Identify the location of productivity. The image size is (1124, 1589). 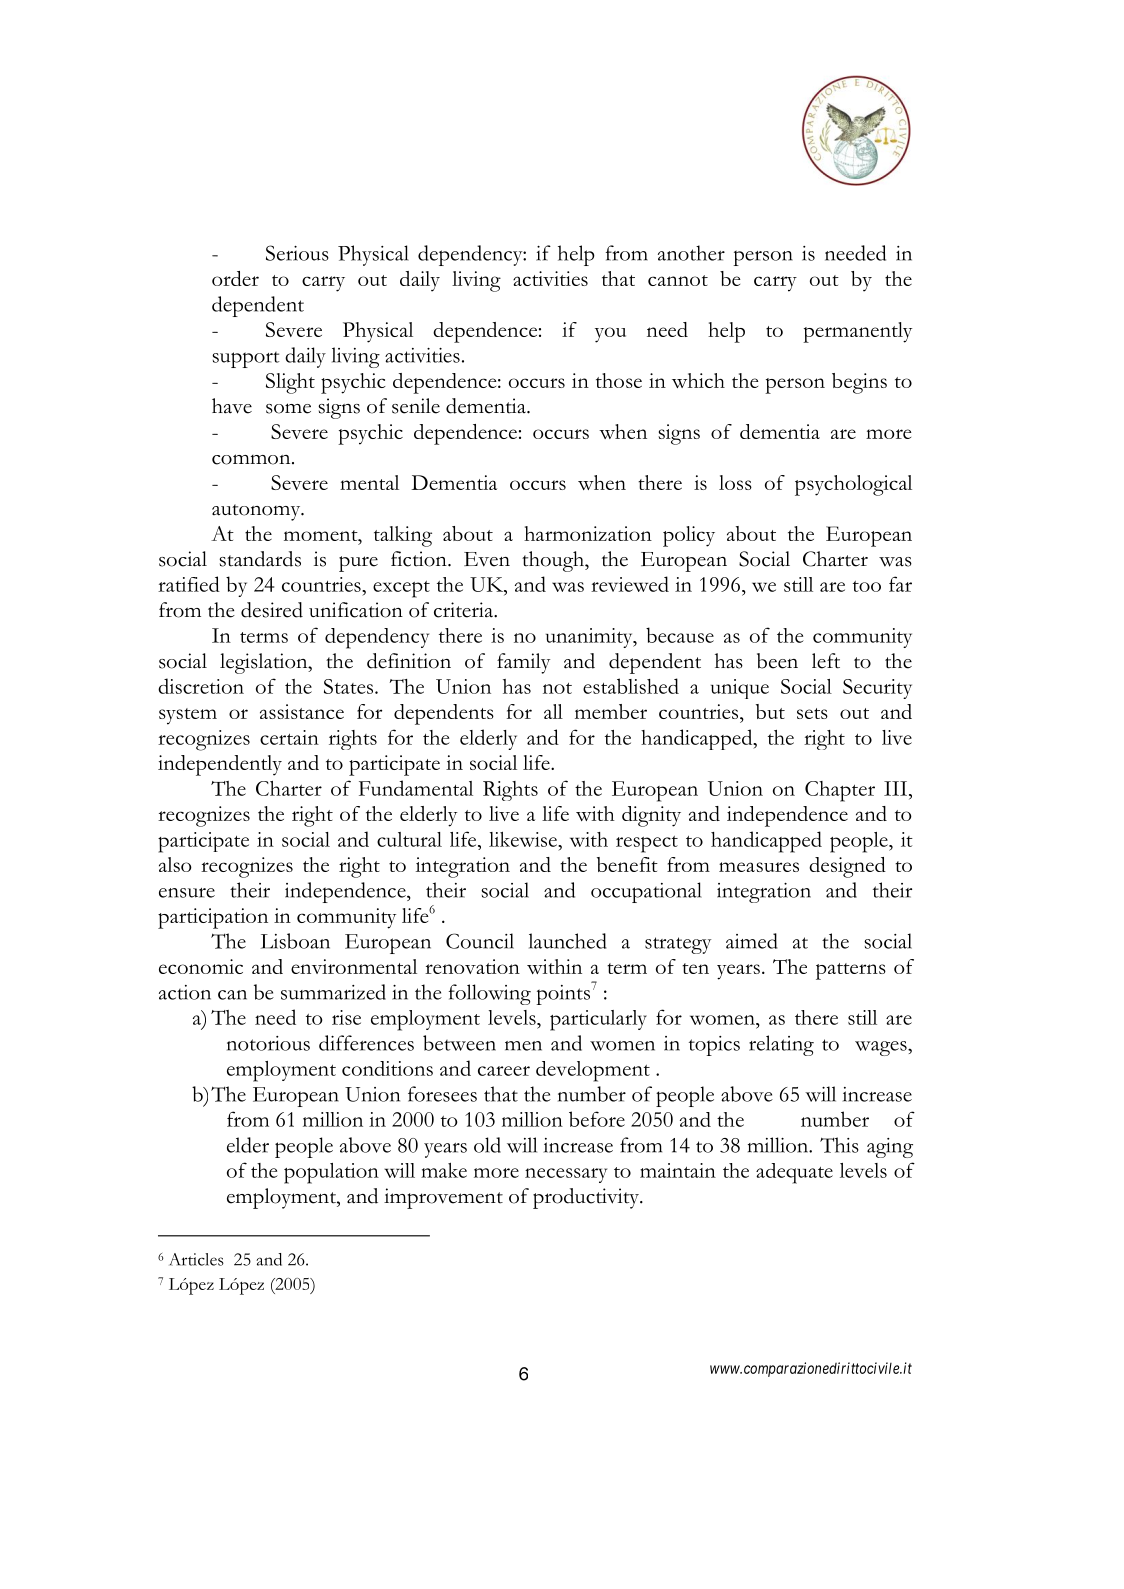
(587, 1198).
